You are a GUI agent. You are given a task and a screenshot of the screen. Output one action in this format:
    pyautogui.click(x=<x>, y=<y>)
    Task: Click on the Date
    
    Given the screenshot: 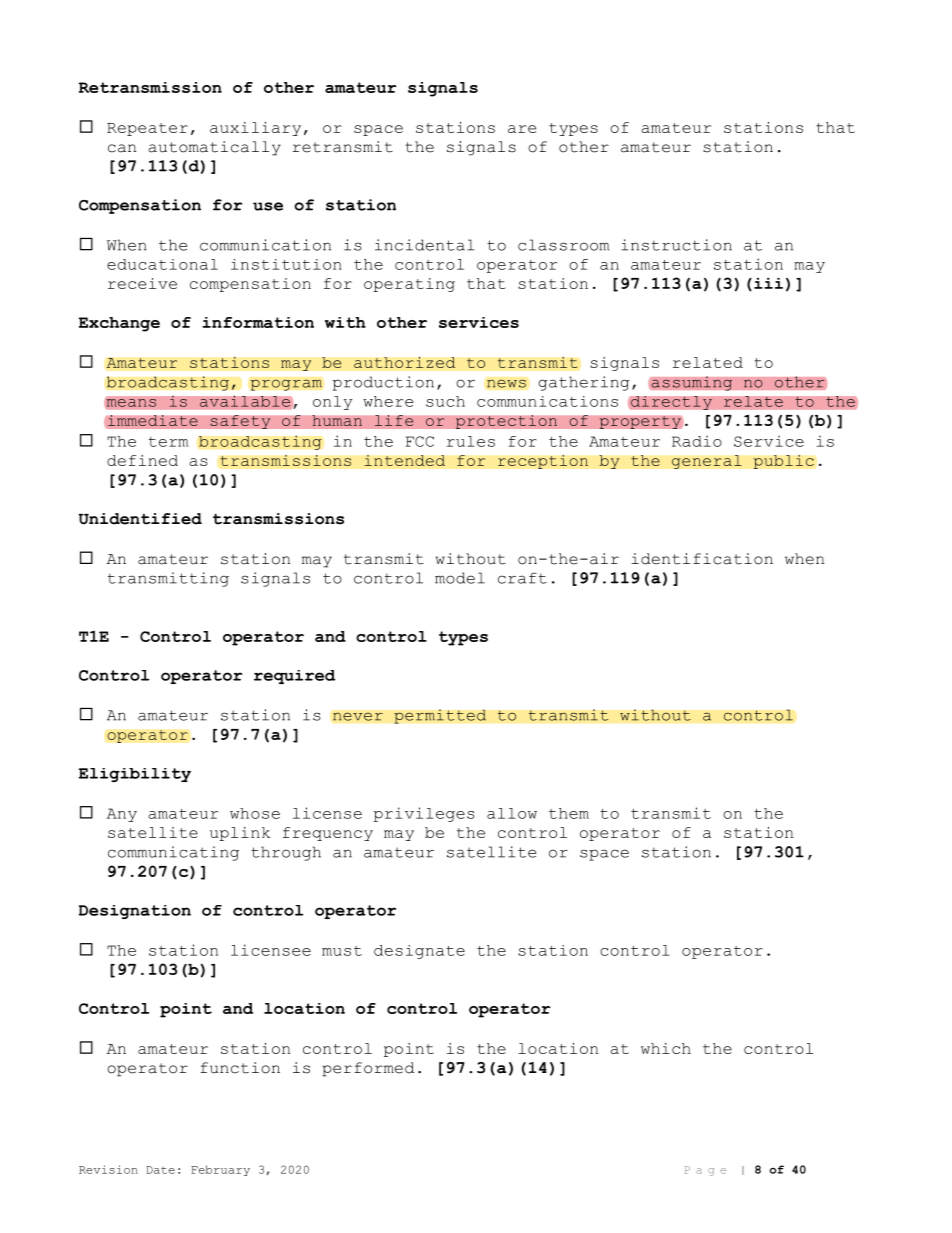 What is the action you would take?
    pyautogui.click(x=160, y=1170)
